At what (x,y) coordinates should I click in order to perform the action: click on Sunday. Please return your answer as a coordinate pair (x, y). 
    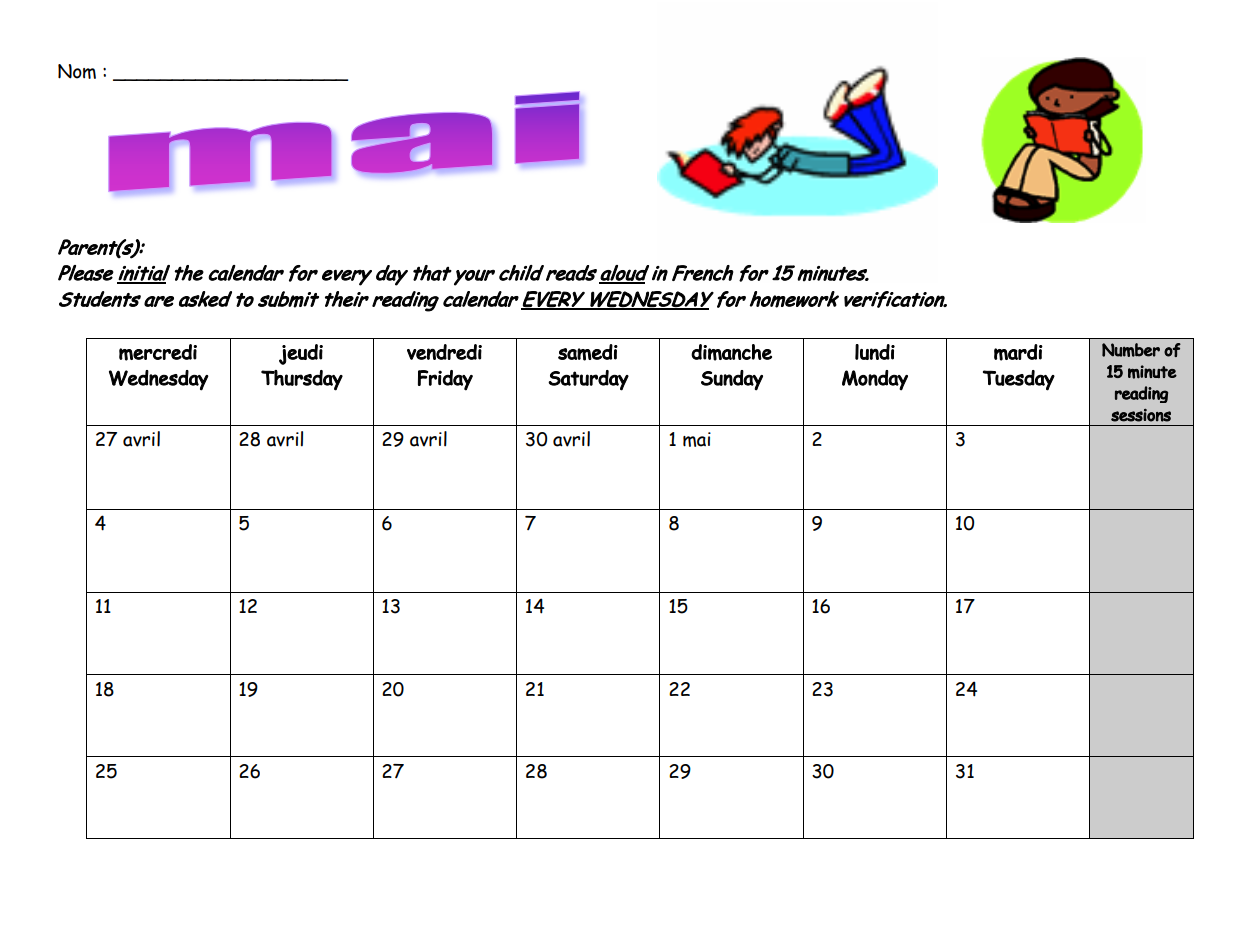
    Looking at the image, I should click on (732, 380).
